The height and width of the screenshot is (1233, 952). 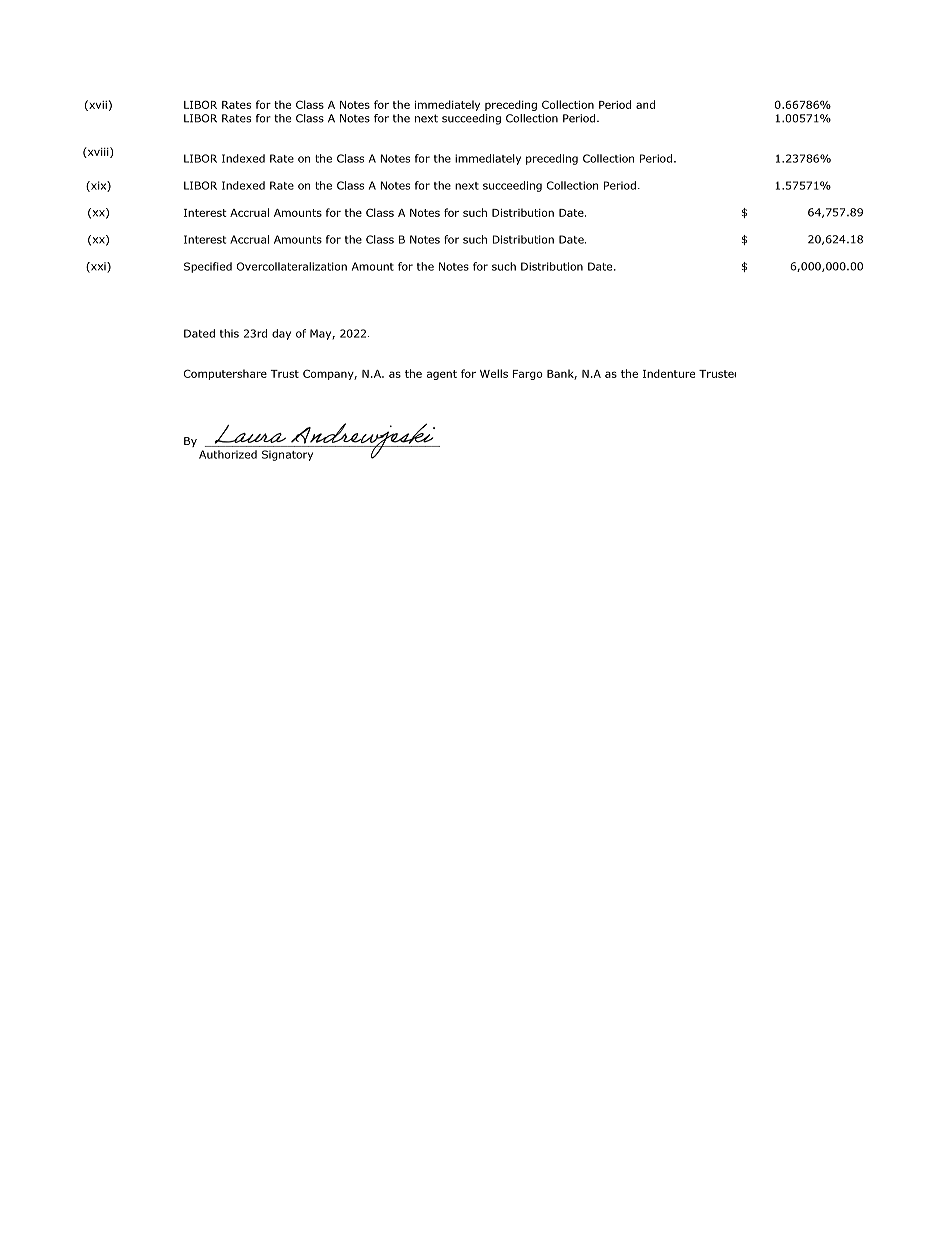 What do you see at coordinates (228, 454) in the screenshot?
I see `Authorized` at bounding box center [228, 454].
